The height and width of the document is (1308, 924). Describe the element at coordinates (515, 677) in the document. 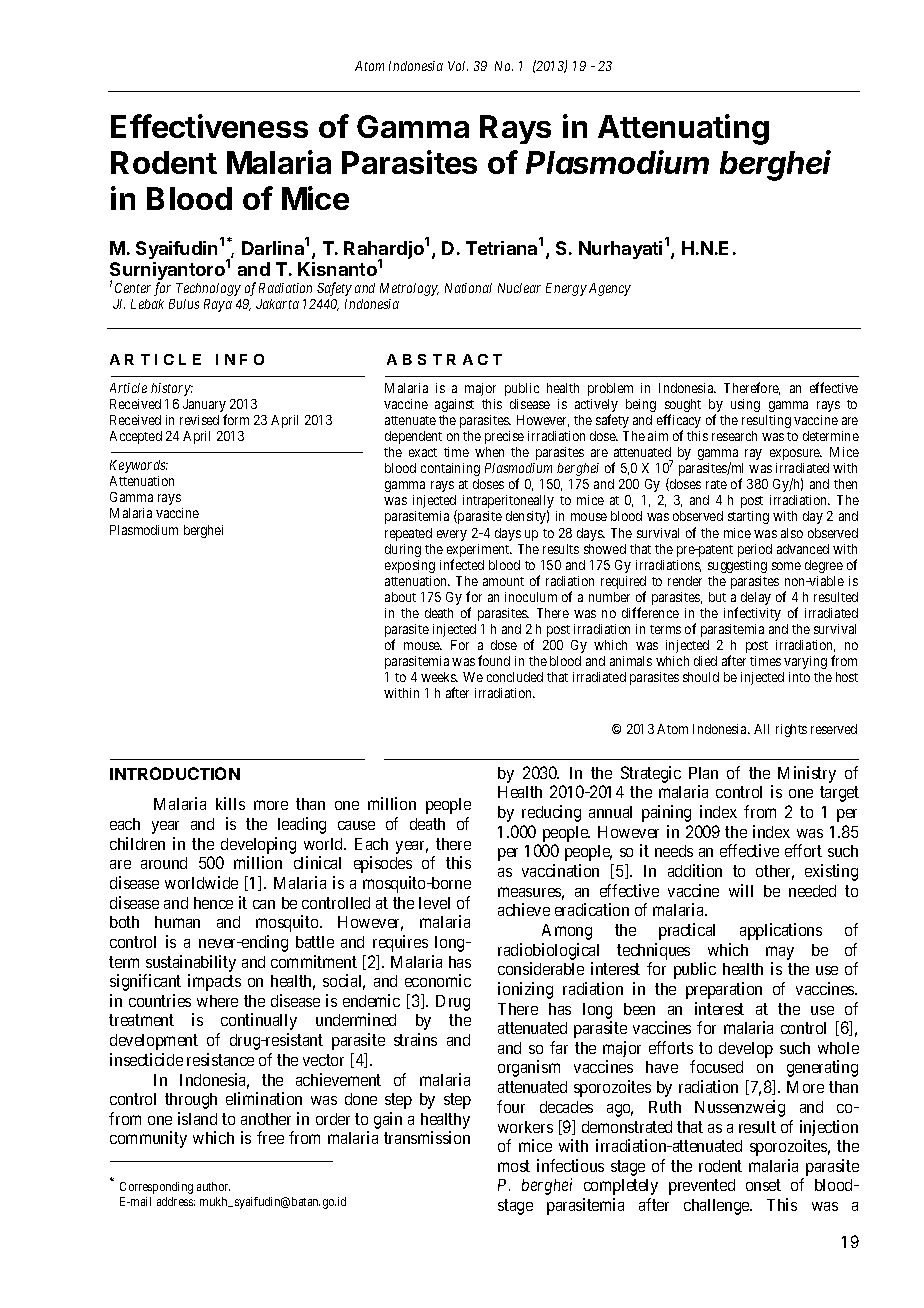

I see `concluded` at that location.
